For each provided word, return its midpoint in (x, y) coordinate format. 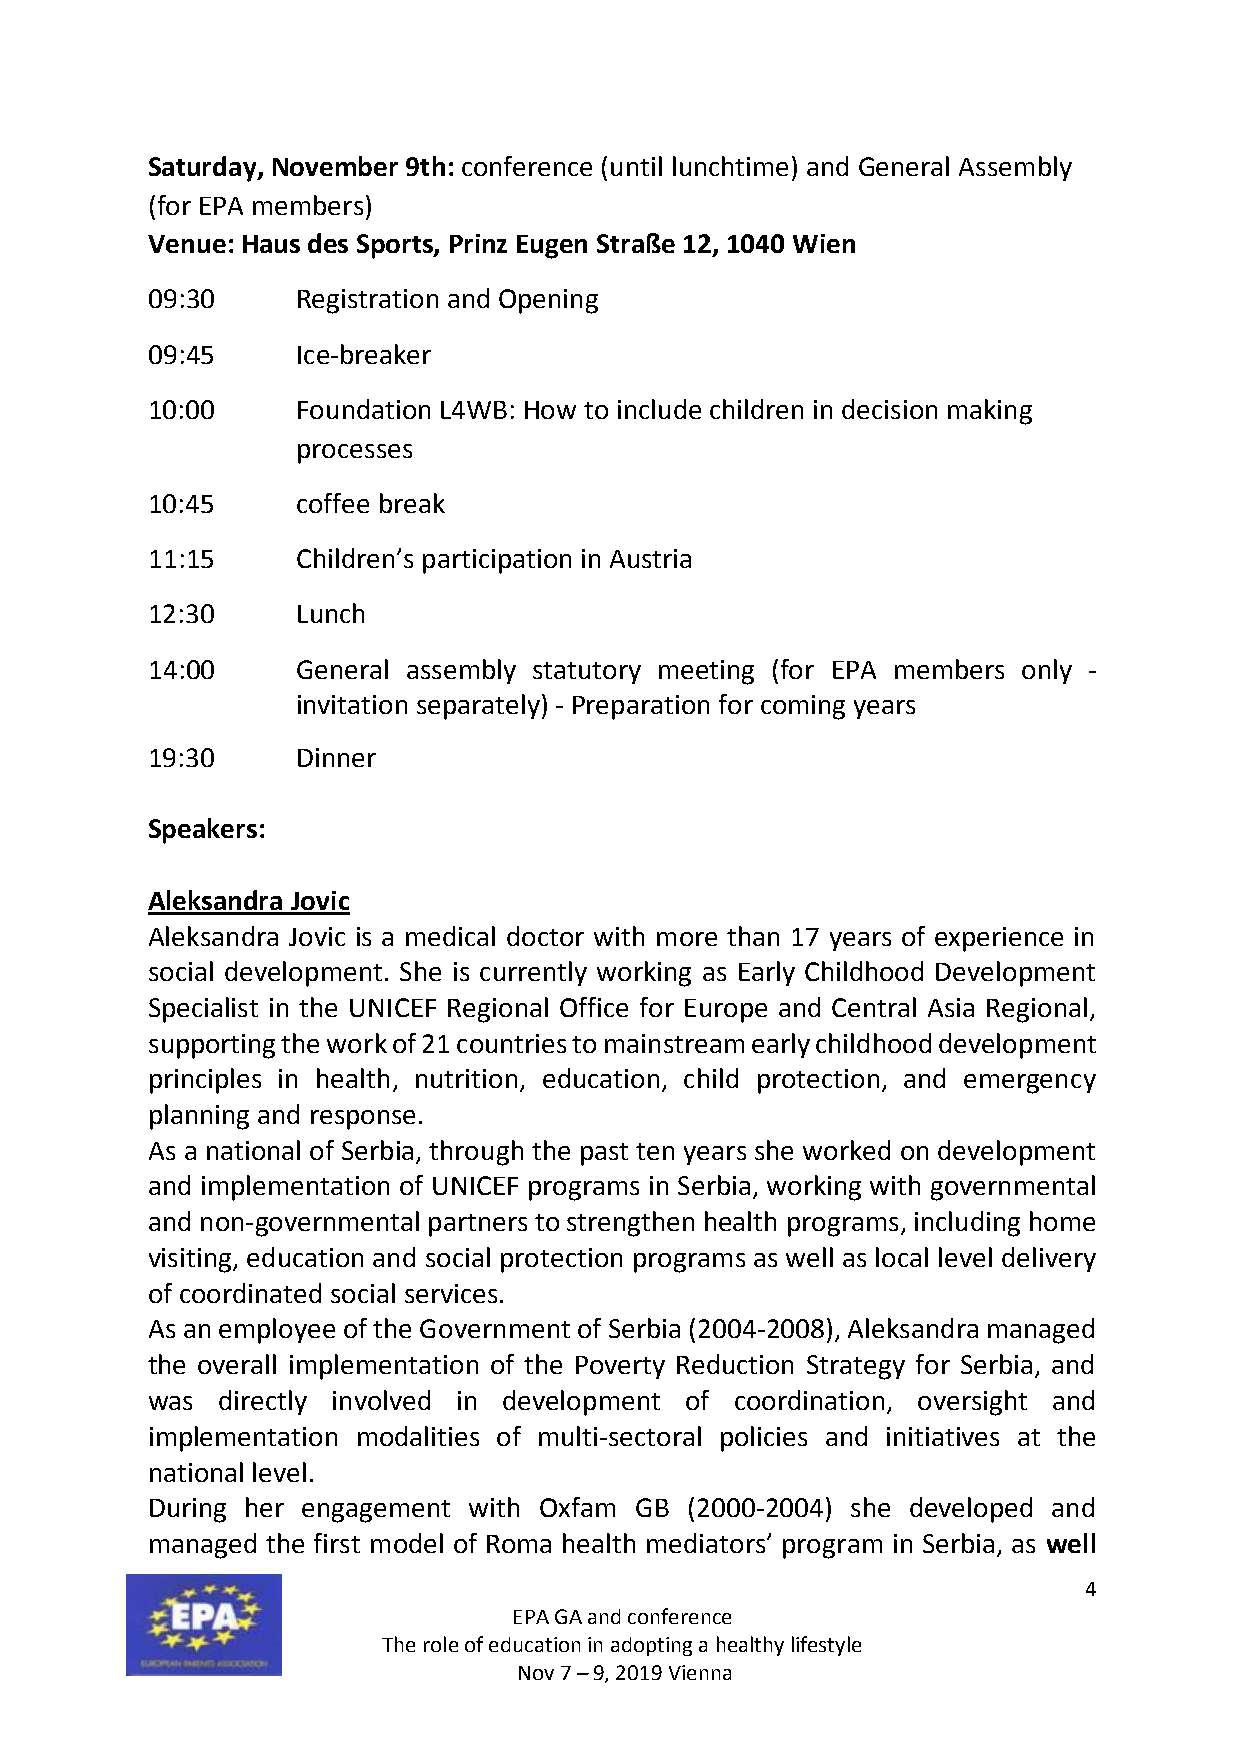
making (990, 412)
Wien (824, 243)
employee (277, 1331)
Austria (650, 558)
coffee (333, 503)
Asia (951, 1007)
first (337, 1543)
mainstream (674, 1043)
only (1047, 671)
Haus (271, 244)
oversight (972, 1403)
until (636, 166)
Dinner (337, 757)
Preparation (641, 707)
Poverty (620, 1367)
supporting (212, 1046)
